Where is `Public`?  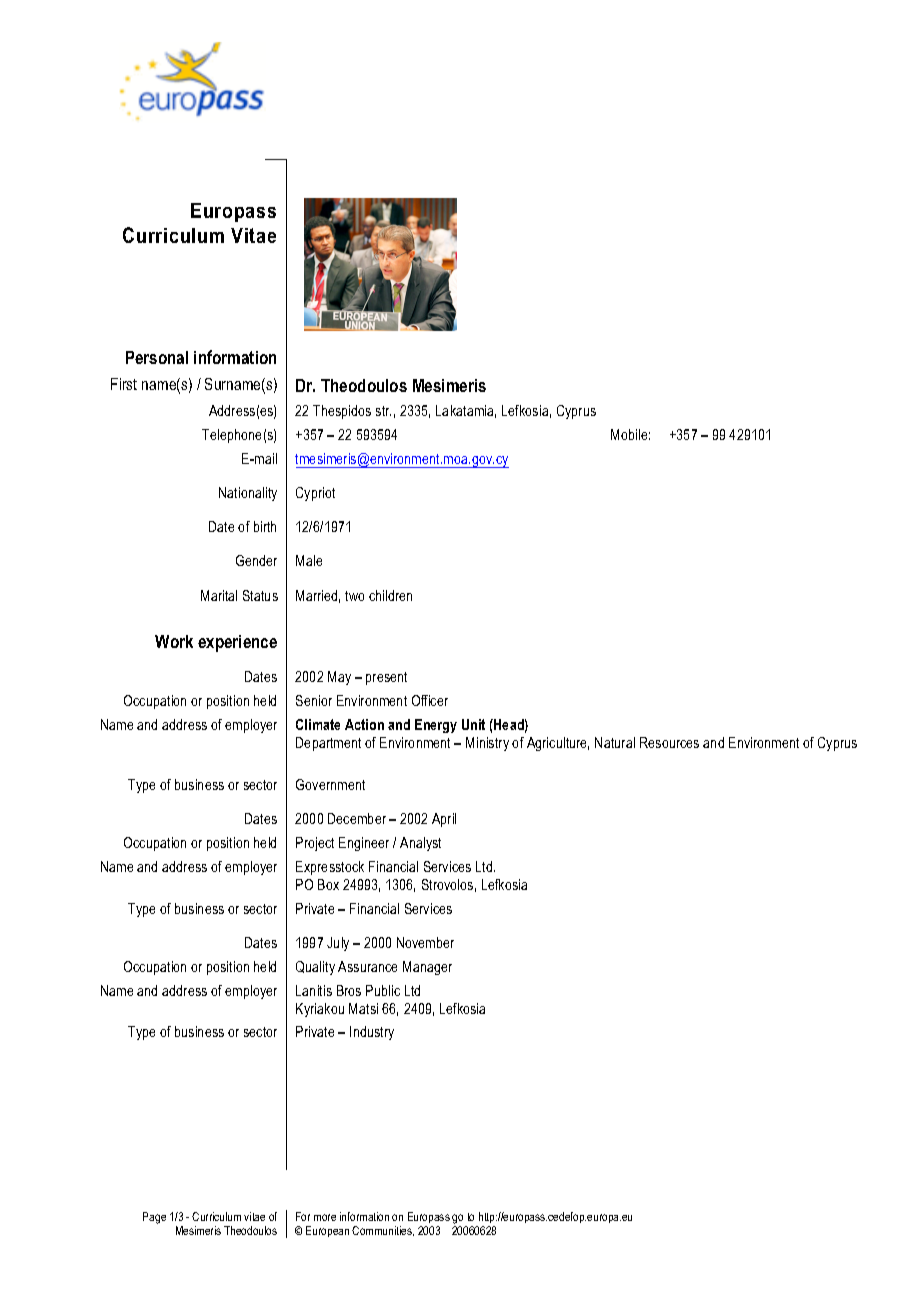 Public is located at coordinates (383, 990).
